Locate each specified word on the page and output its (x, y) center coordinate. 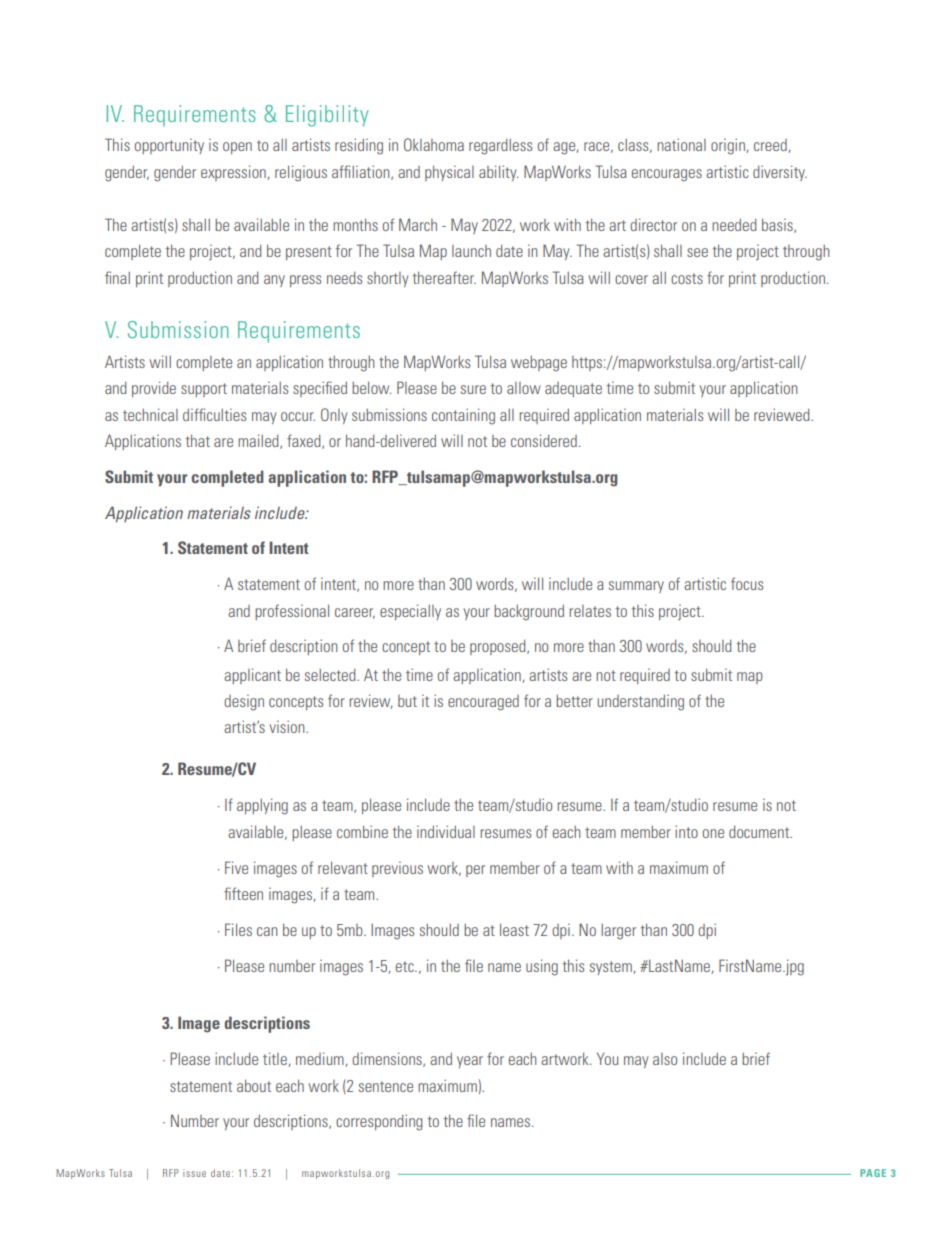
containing (463, 416)
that (198, 440)
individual (446, 831)
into (686, 831)
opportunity (169, 146)
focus (747, 583)
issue (194, 1173)
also (665, 1059)
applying (262, 806)
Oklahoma (434, 144)
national (681, 144)
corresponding (379, 1122)
